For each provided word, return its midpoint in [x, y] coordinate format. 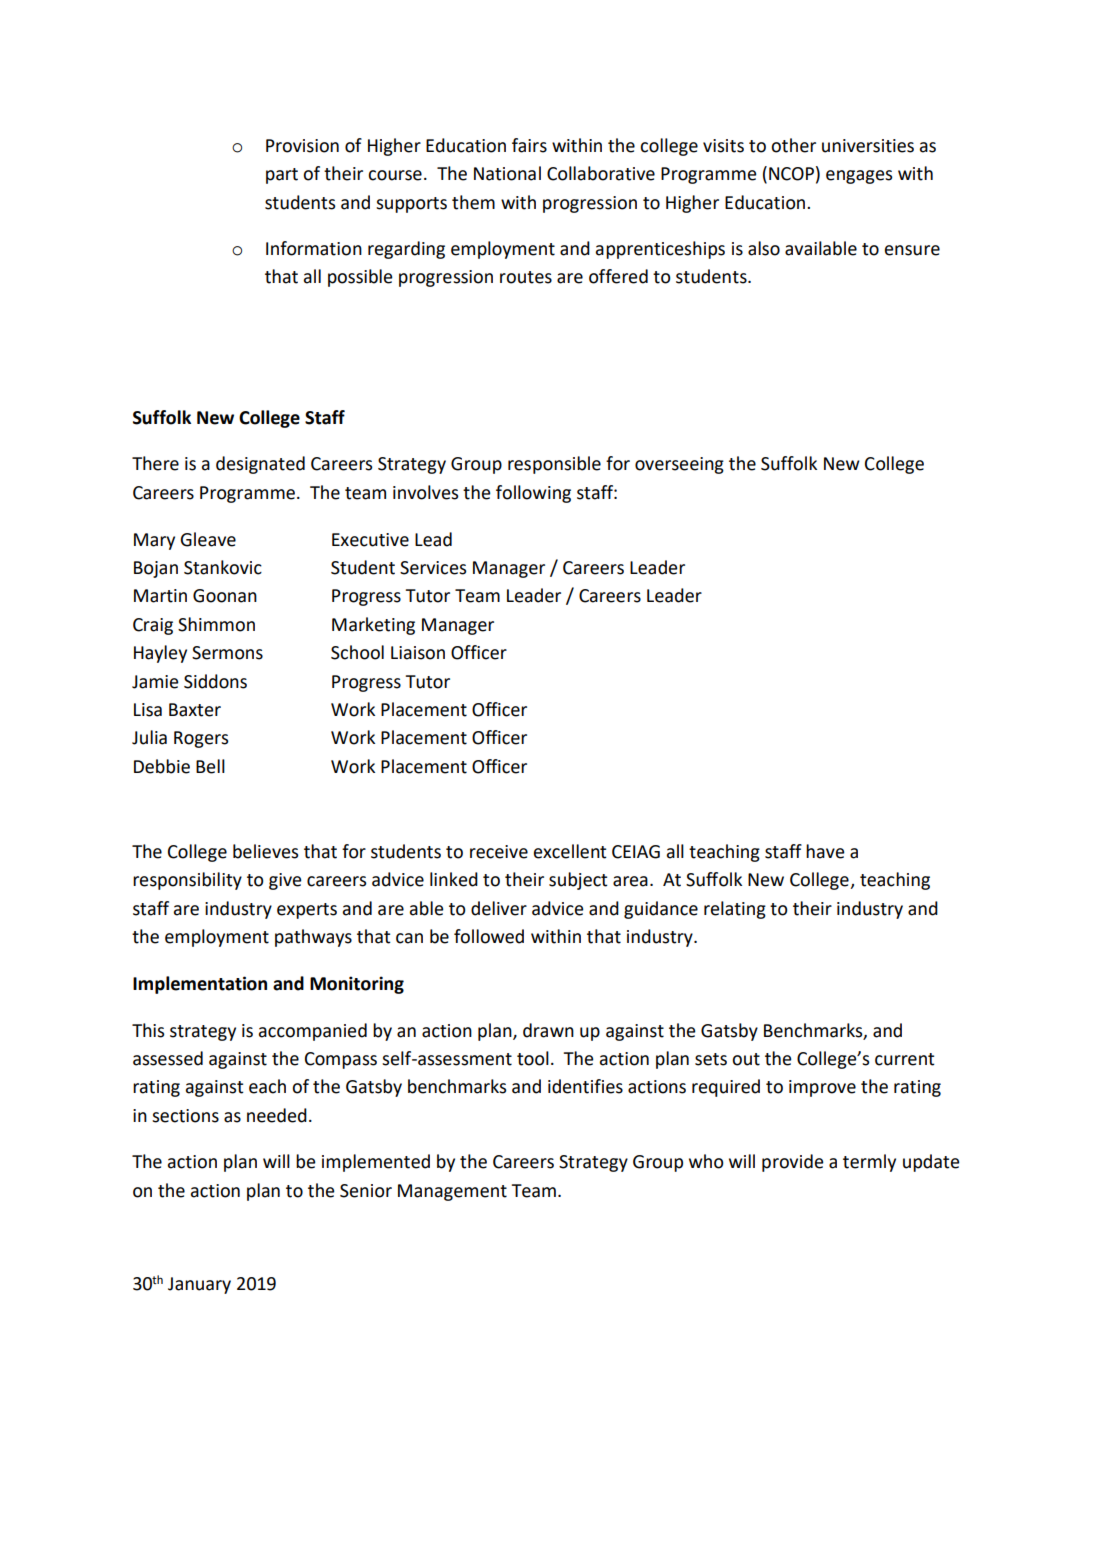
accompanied [313, 1032]
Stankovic [223, 567]
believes [265, 851]
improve [822, 1088]
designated [260, 465]
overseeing [679, 465]
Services [433, 568]
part [282, 176]
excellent [570, 851]
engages [859, 177]
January [199, 1285]
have [825, 851]
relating [735, 910]
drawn [548, 1030]
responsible [554, 465]
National [507, 173]
